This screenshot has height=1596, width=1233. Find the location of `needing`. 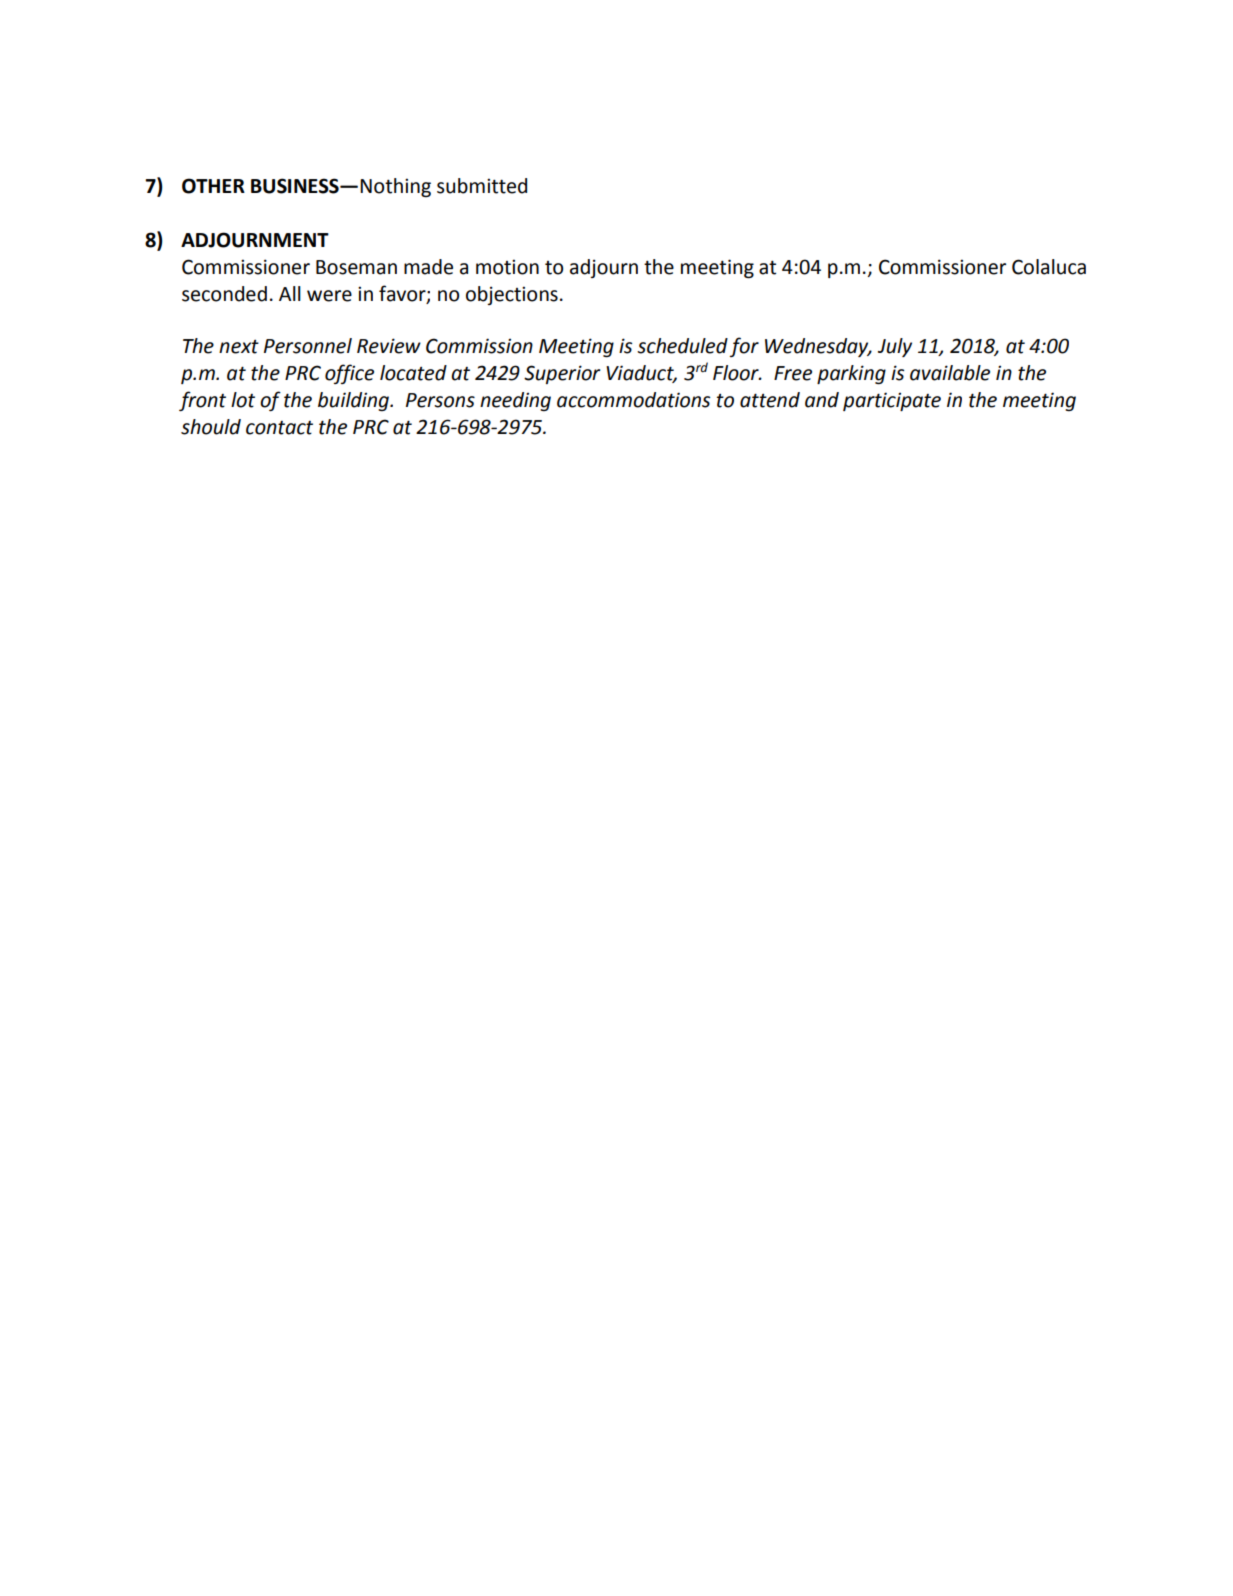

needing is located at coordinates (515, 401).
